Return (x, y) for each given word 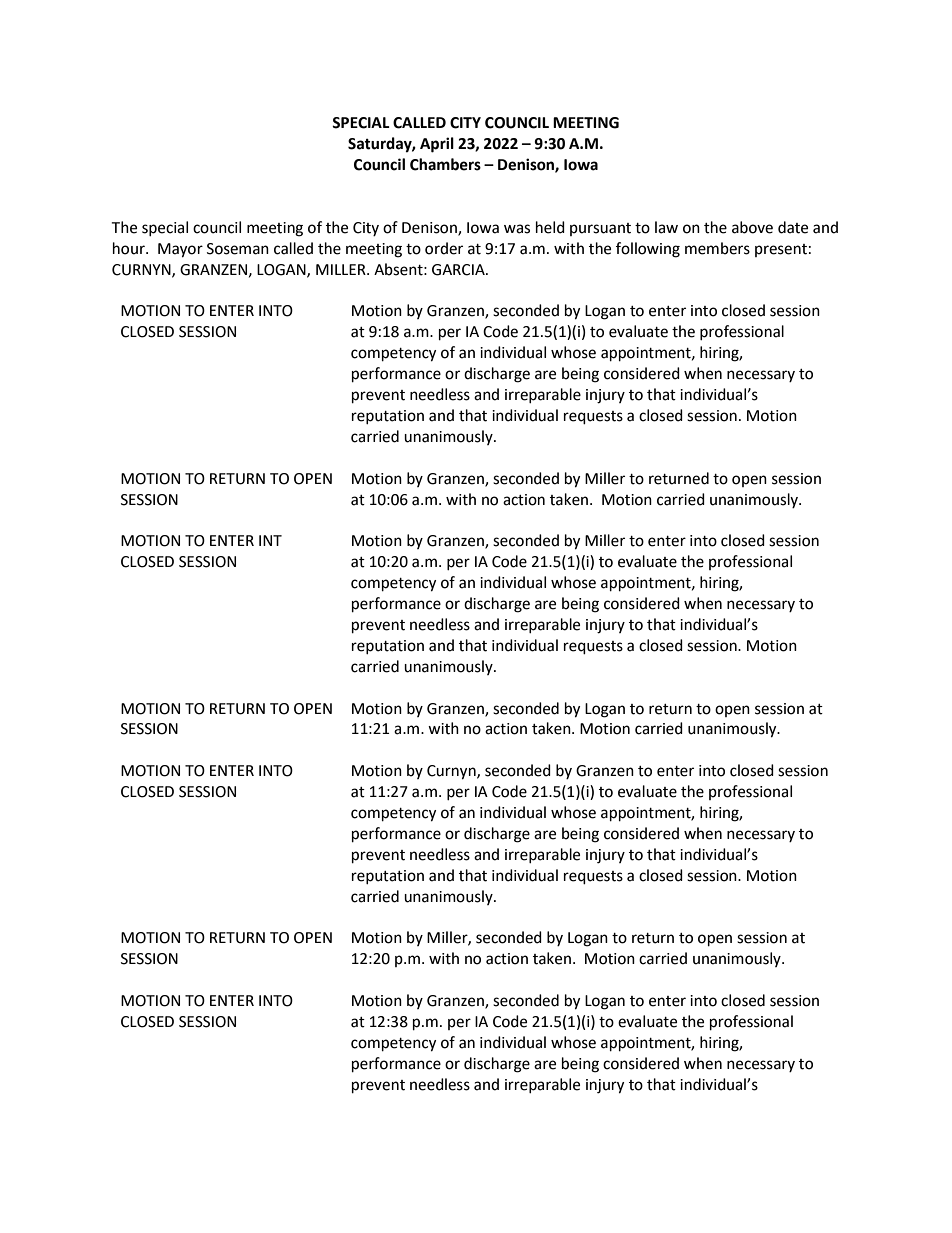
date (793, 227)
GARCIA (459, 270)
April (437, 145)
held (550, 227)
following (648, 250)
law (666, 227)
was (517, 229)
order (444, 248)
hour (130, 248)
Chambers (445, 164)
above (752, 227)
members (717, 248)
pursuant (600, 229)
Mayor (180, 250)
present (781, 250)
